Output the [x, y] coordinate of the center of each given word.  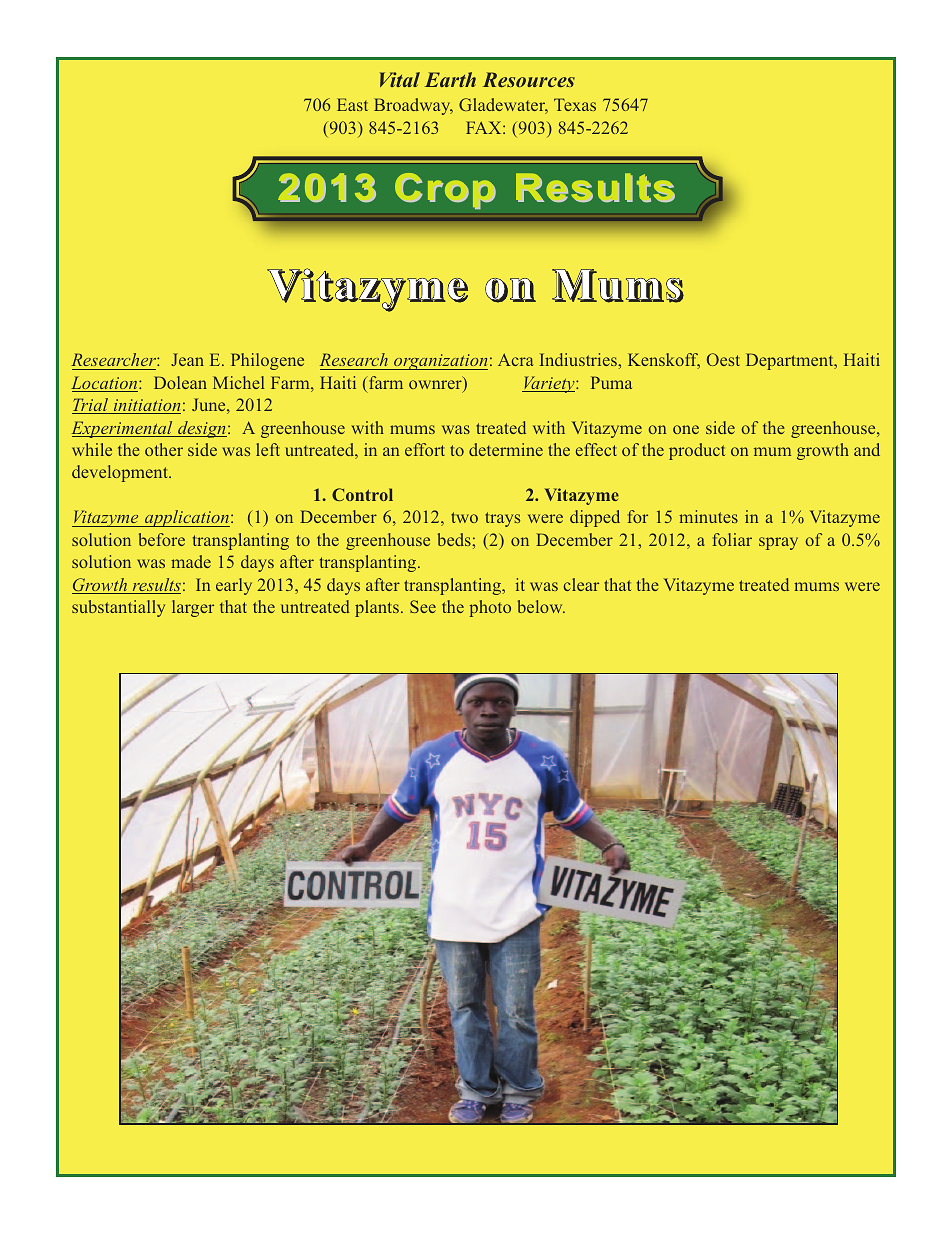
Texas [575, 104]
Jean [187, 359]
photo [490, 608]
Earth [450, 79]
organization [440, 362]
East [352, 104]
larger [193, 608]
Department [791, 361]
